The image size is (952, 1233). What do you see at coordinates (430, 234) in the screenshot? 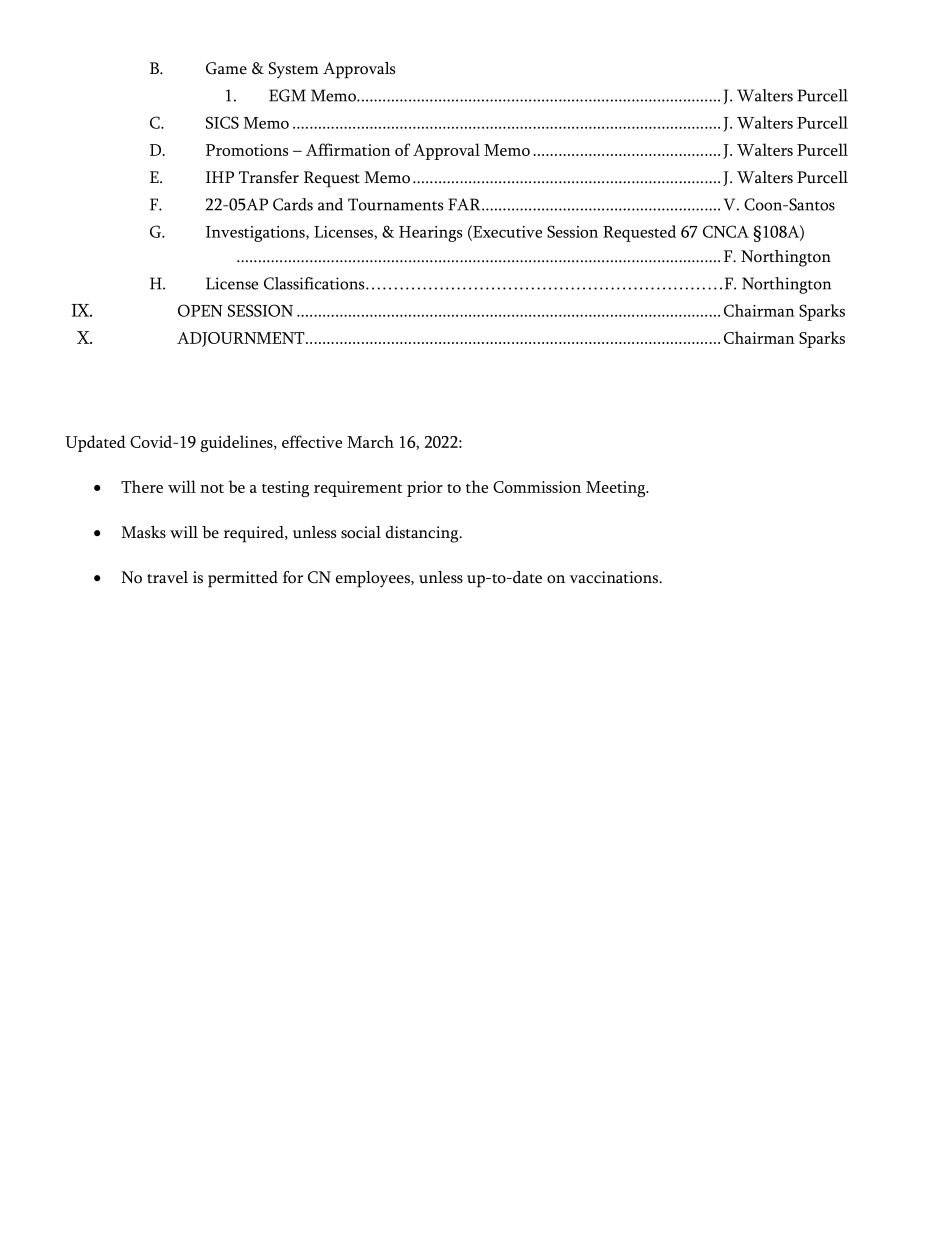
I see `Hearings` at bounding box center [430, 234].
